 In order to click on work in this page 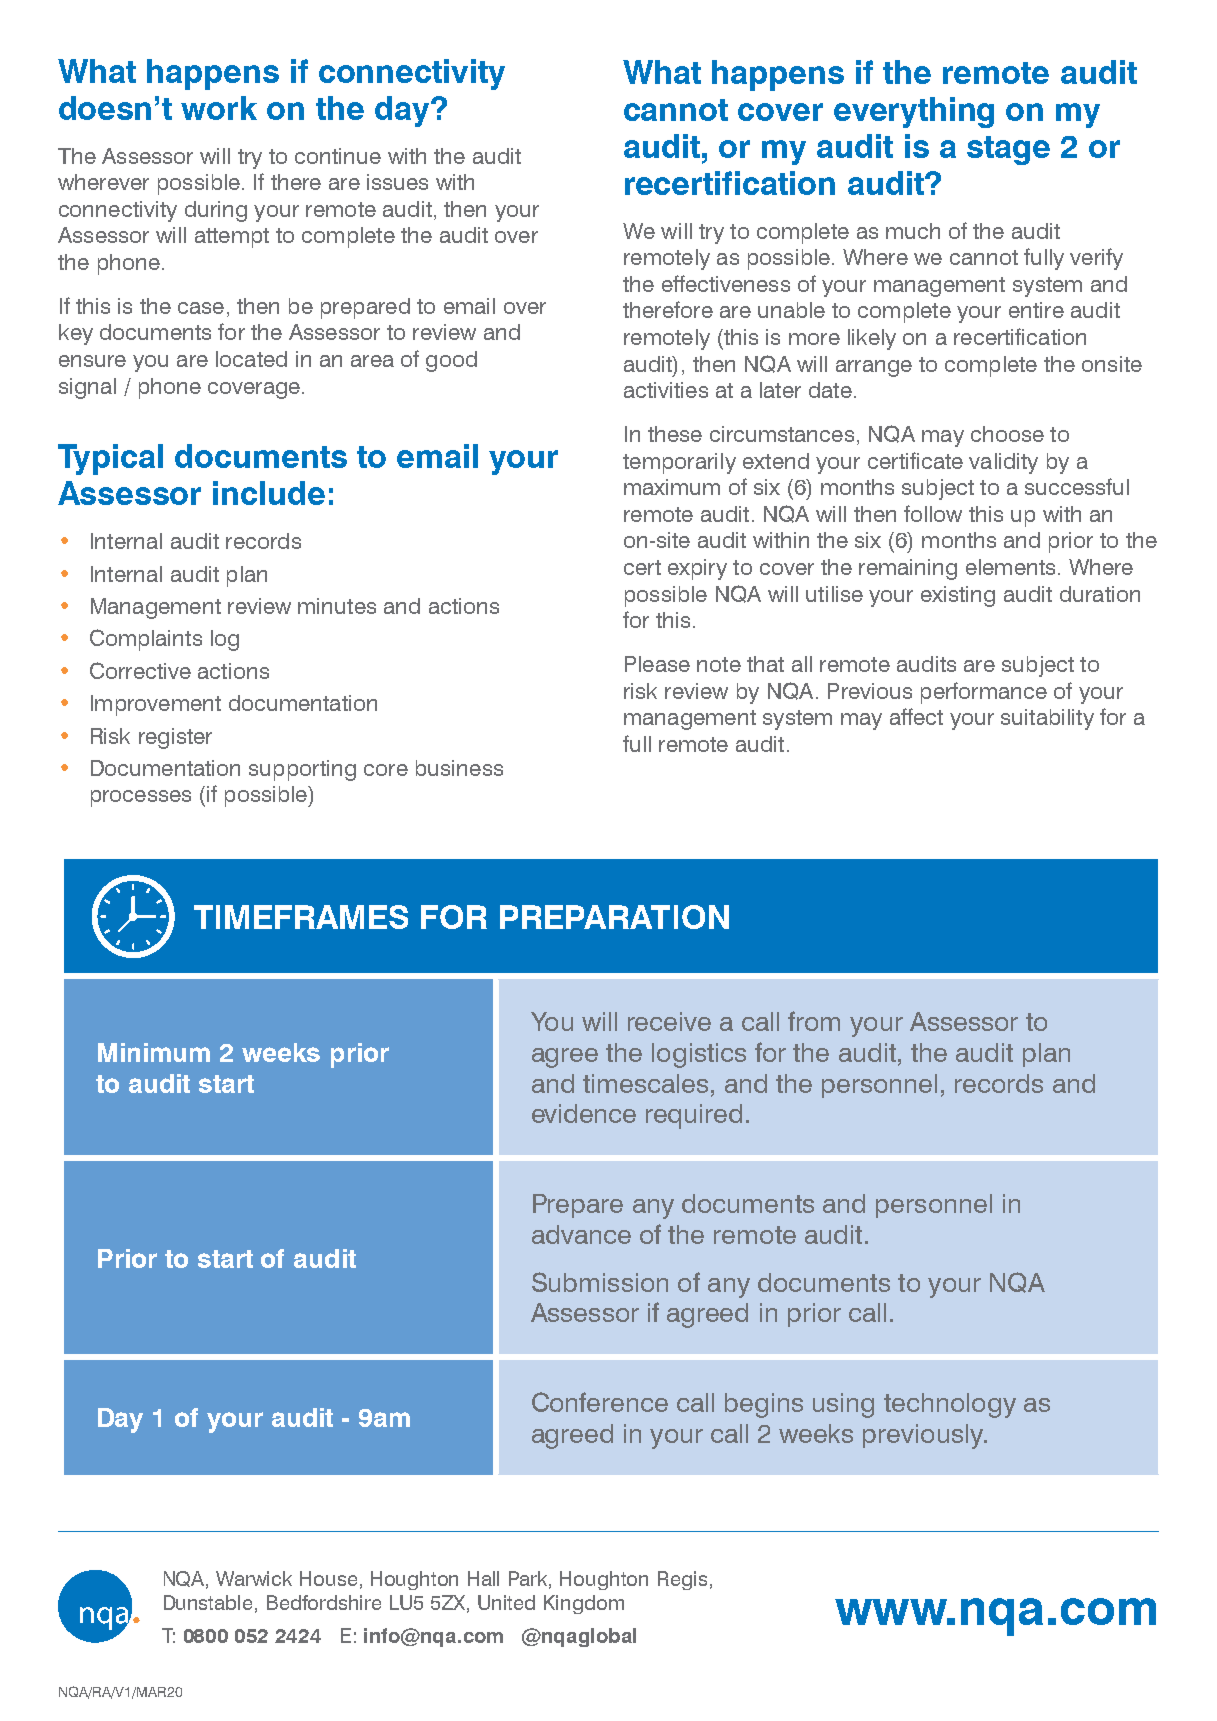, I will do `click(219, 108)`.
